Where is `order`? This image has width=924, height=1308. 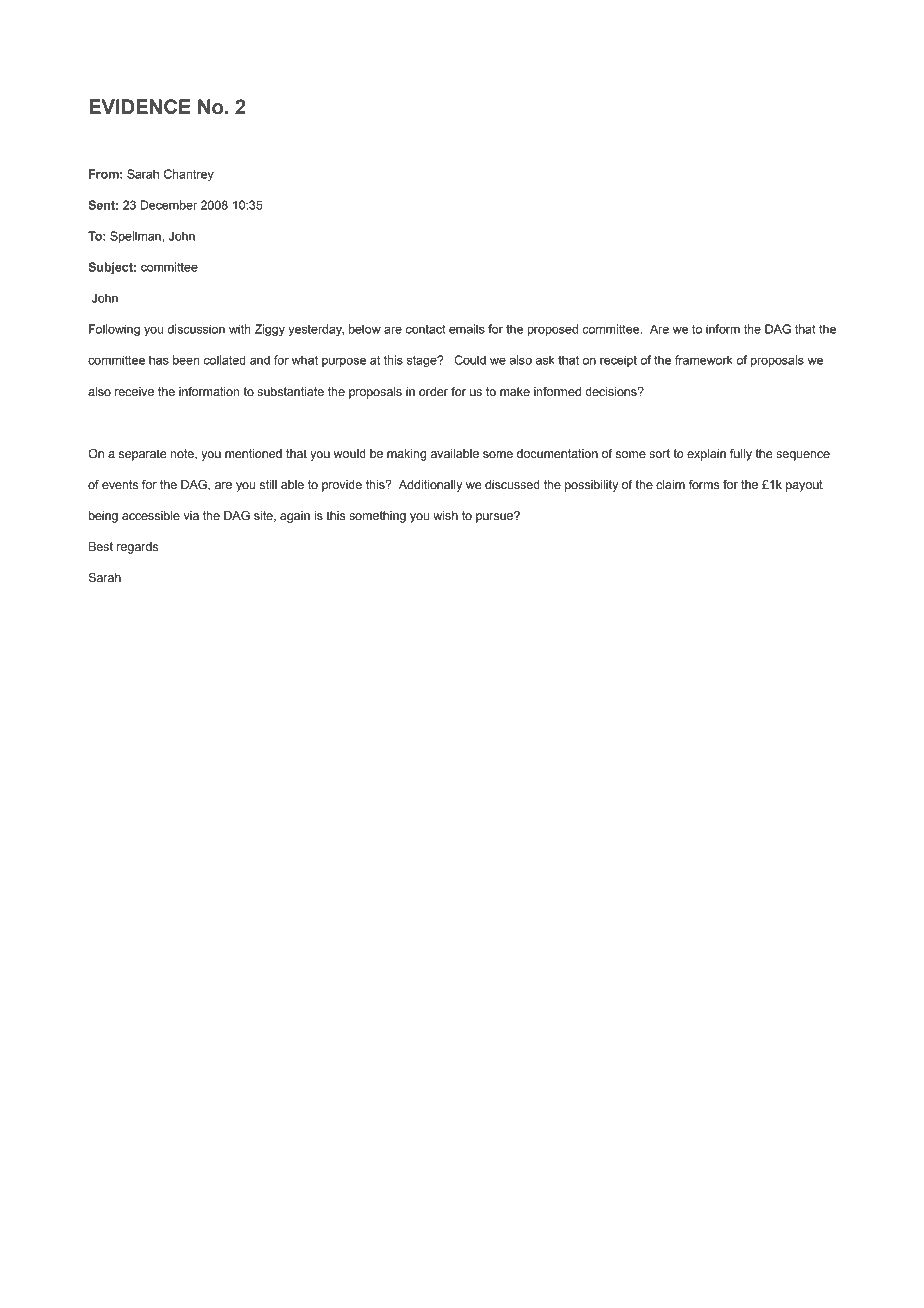 order is located at coordinates (433, 391).
